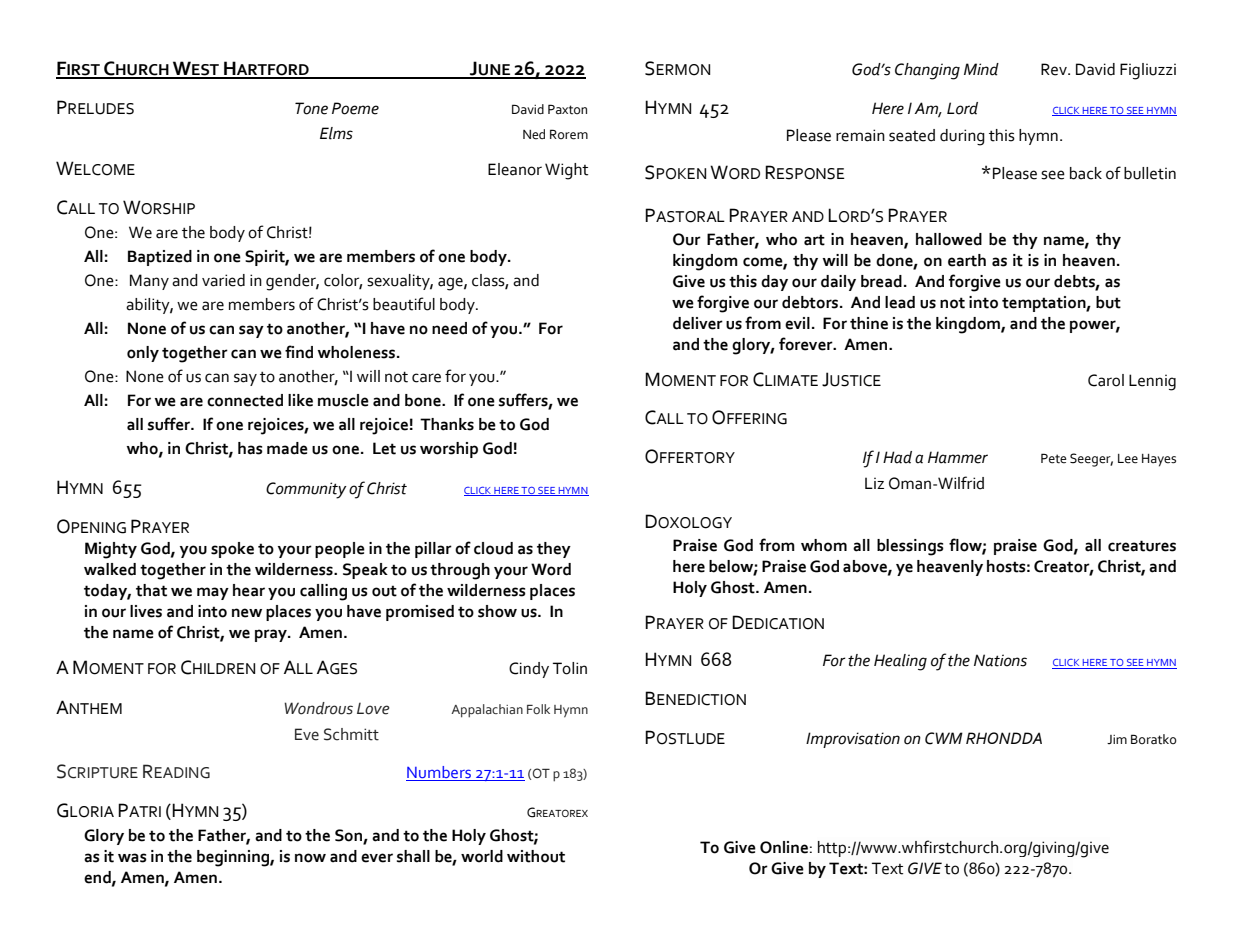 The image size is (1233, 952). What do you see at coordinates (1000, 660) in the page?
I see `Nations` at bounding box center [1000, 660].
